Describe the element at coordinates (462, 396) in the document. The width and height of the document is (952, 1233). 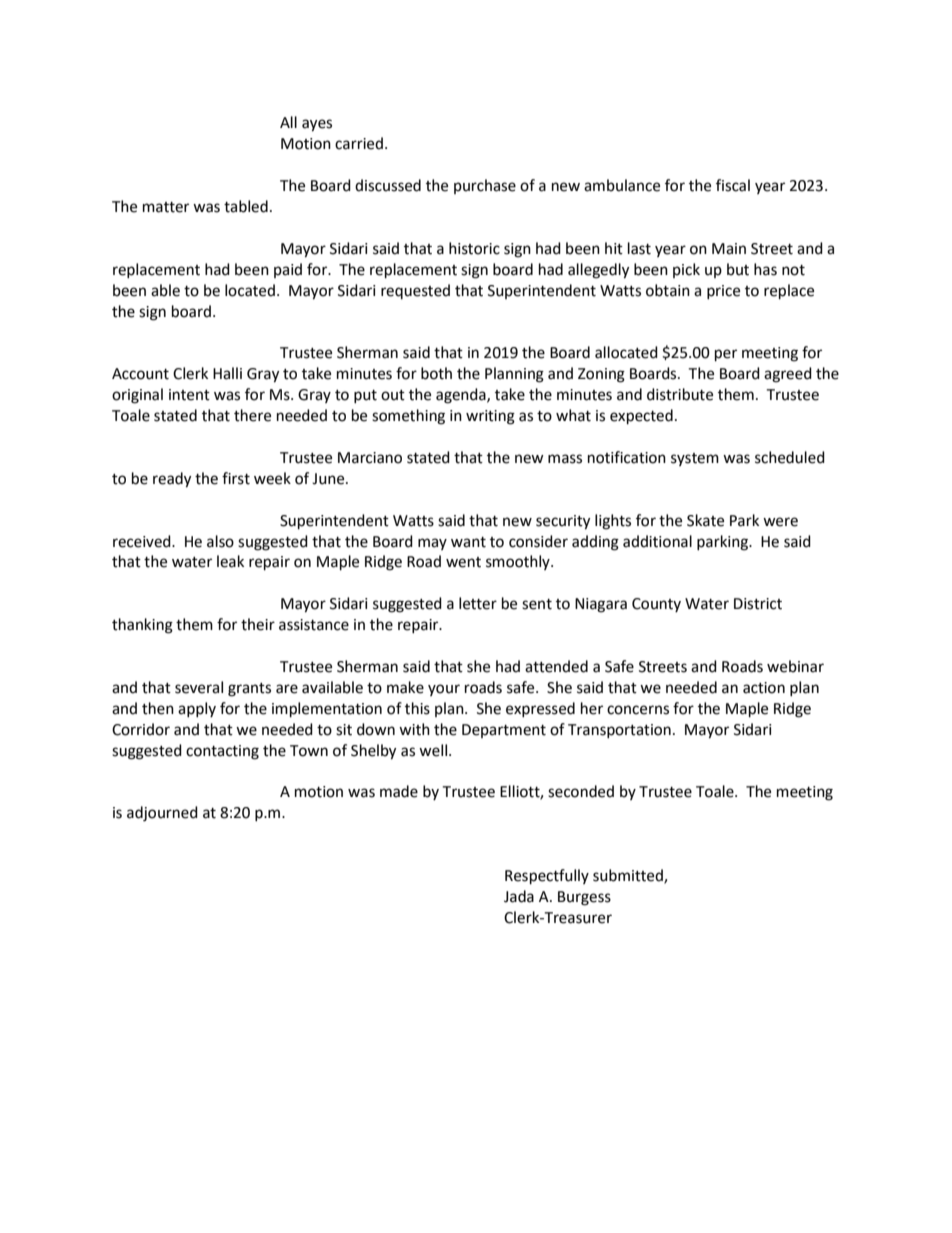
I see `agenda` at that location.
